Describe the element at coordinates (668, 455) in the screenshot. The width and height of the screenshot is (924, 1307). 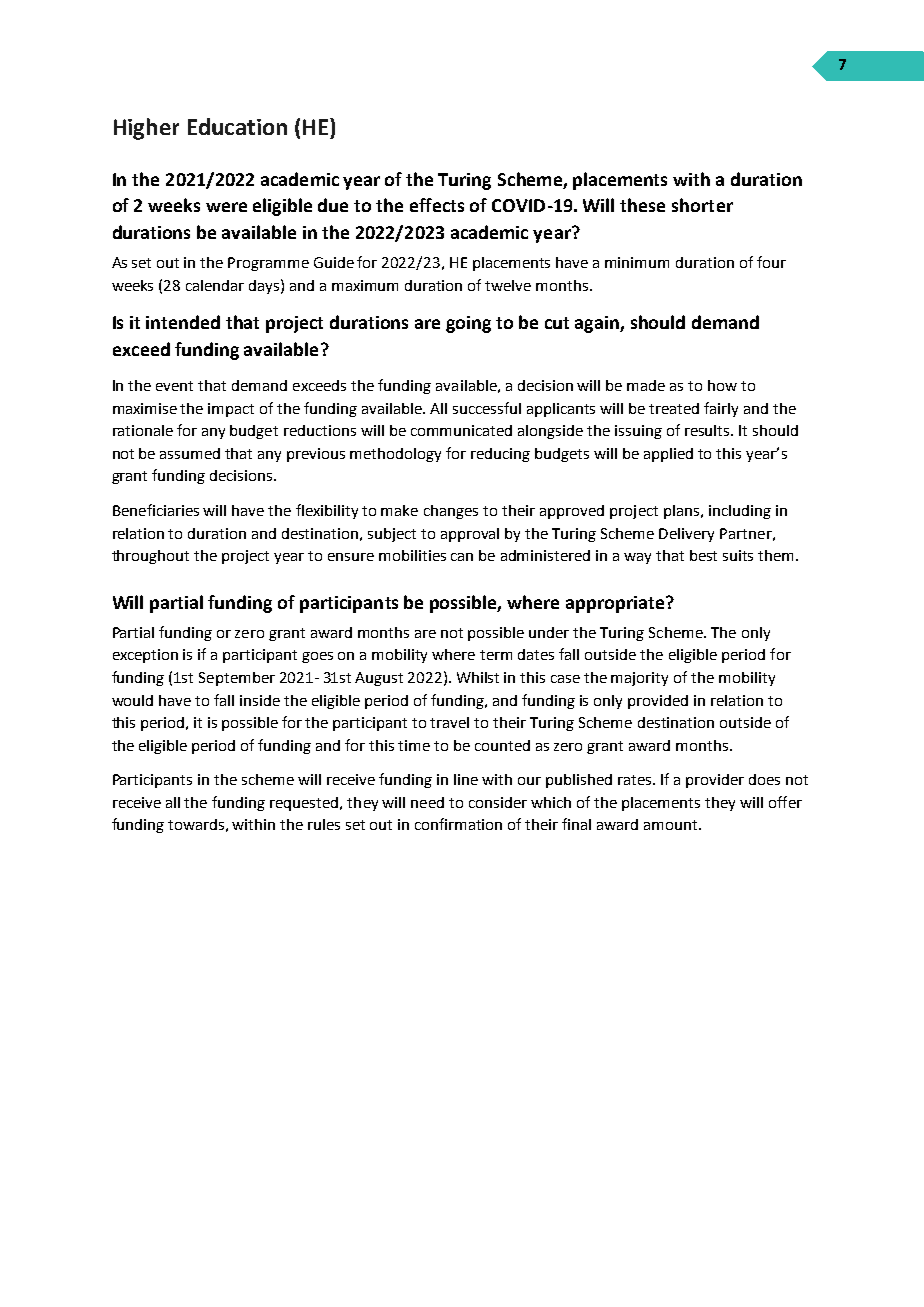
I see `applied` at that location.
